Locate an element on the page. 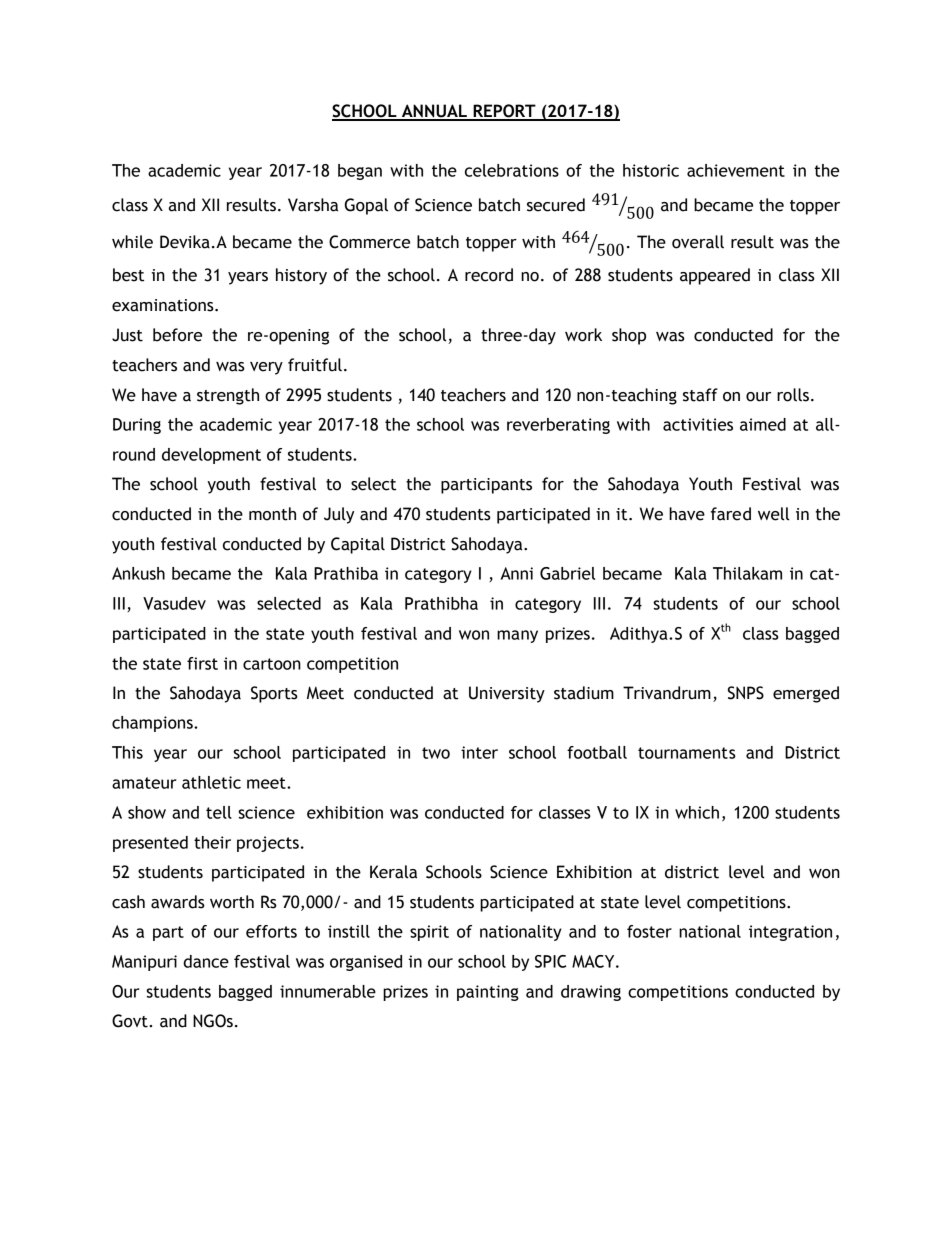 This page has height=1233, width=952. athletic is located at coordinates (211, 782).
